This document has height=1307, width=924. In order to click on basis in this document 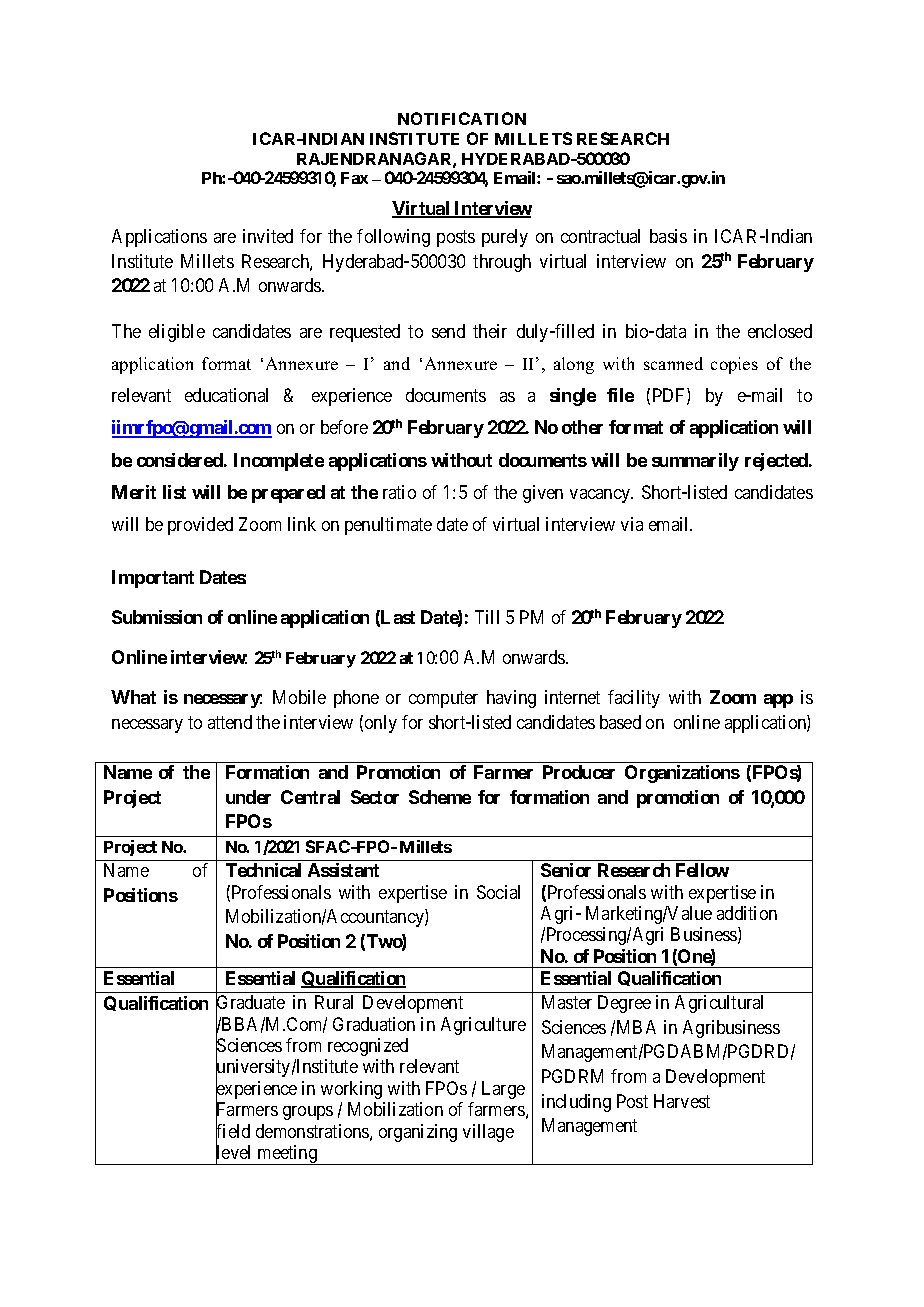, I will do `click(668, 236)`.
